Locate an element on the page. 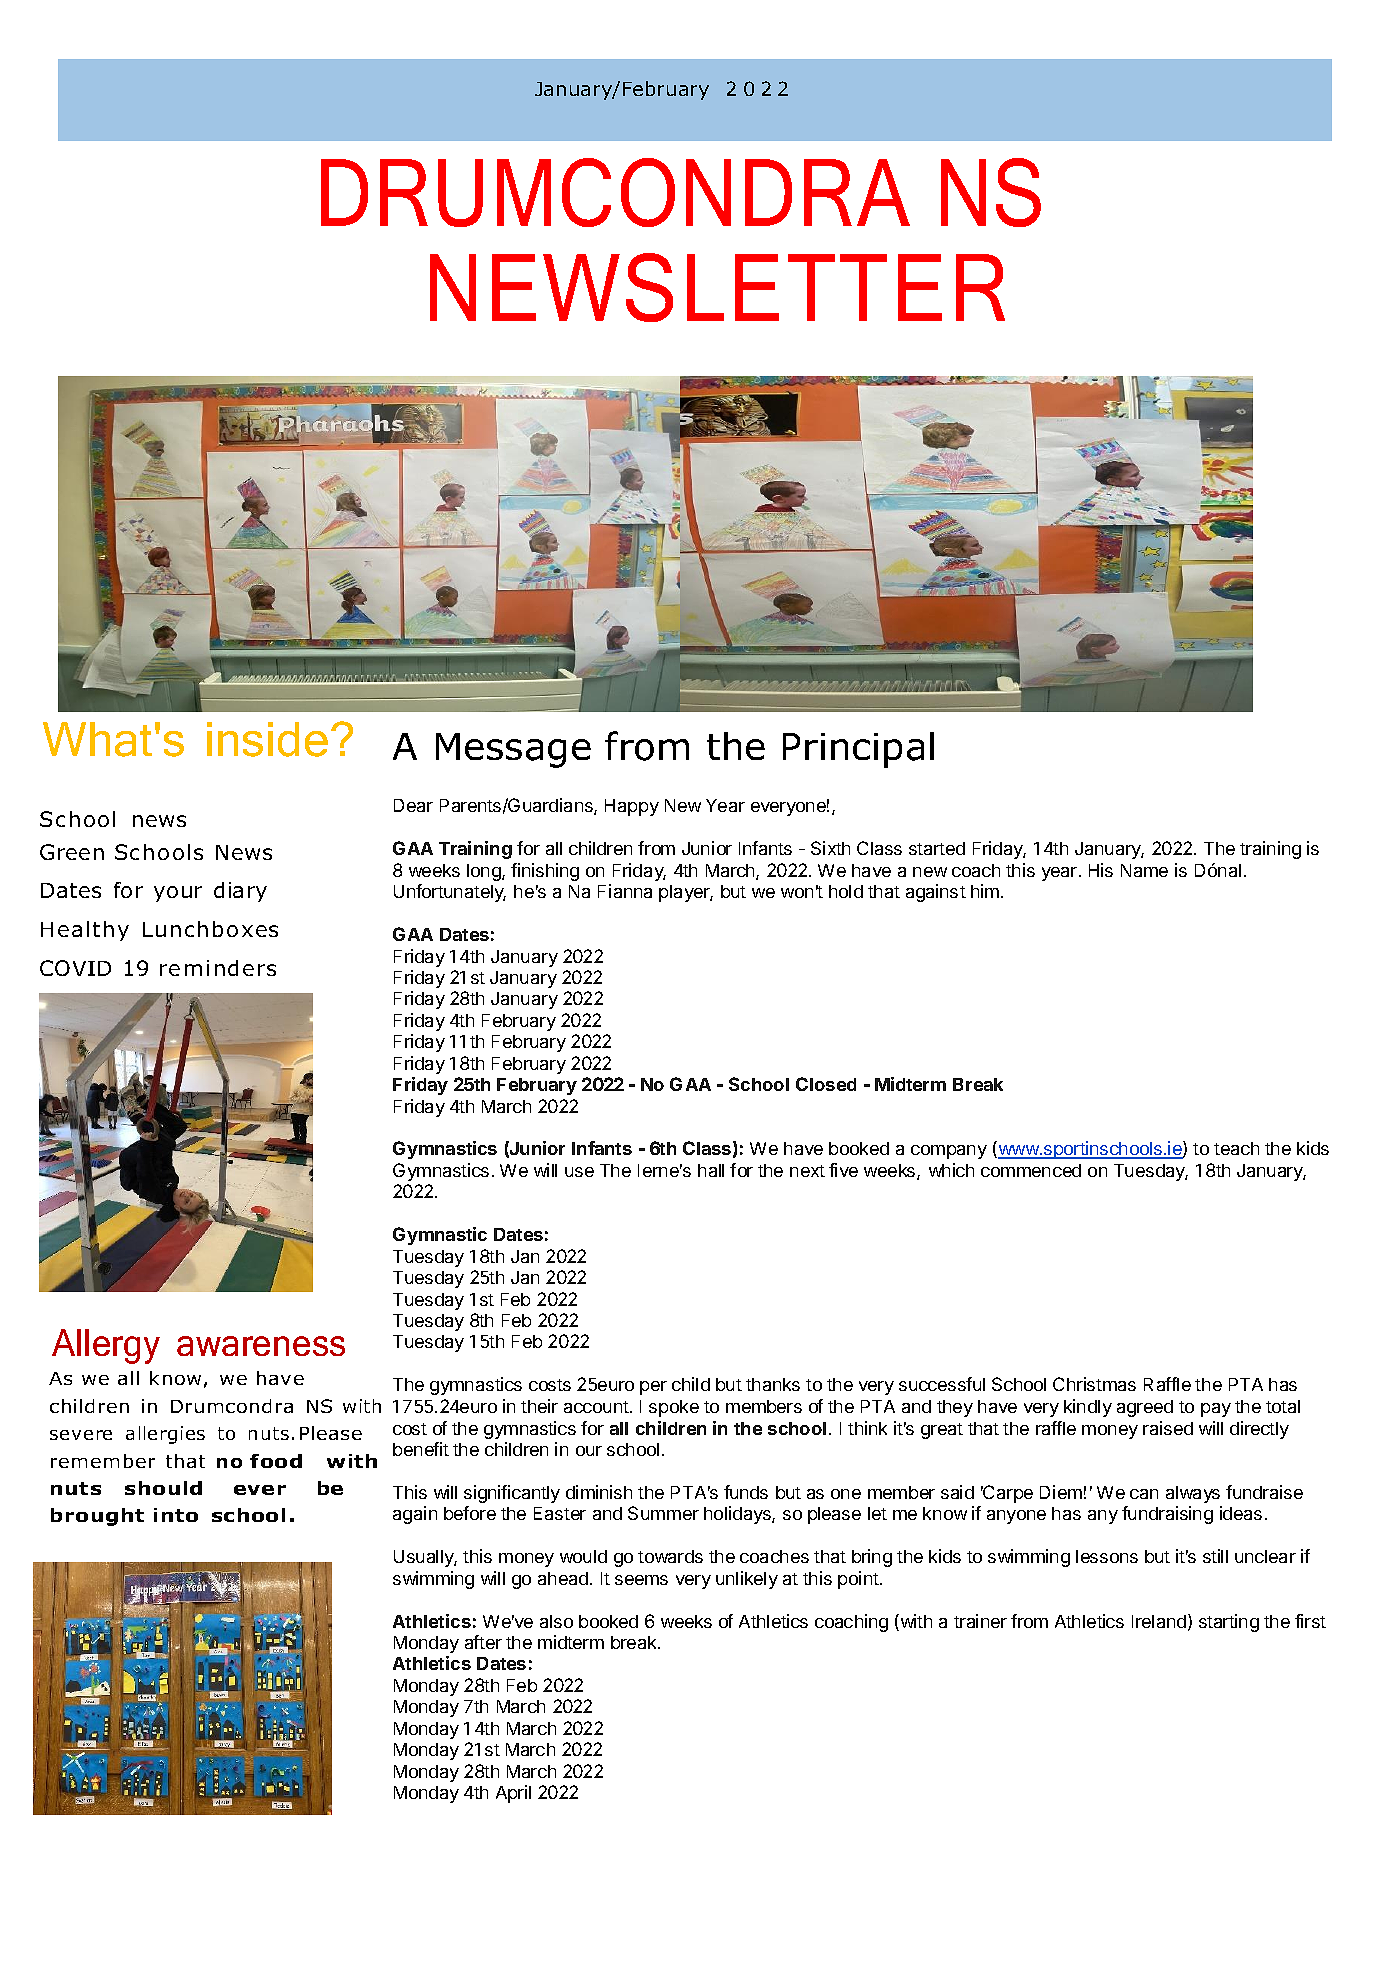  starting is located at coordinates (1229, 1623).
